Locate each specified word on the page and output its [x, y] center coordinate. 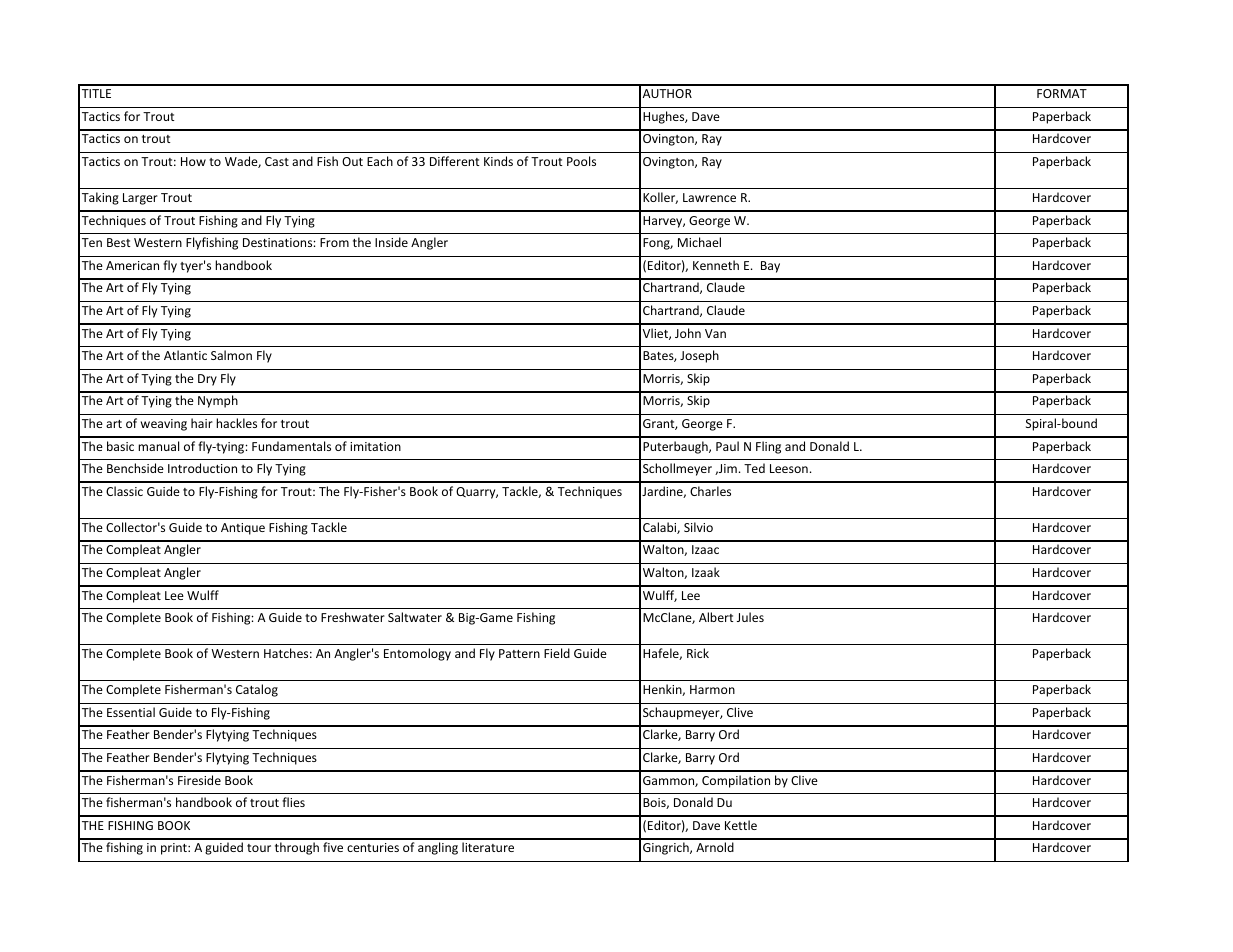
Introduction [202, 468]
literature [488, 847]
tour [259, 848]
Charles [710, 491]
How [193, 161]
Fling [768, 447]
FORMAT [1062, 93]
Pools [581, 161]
